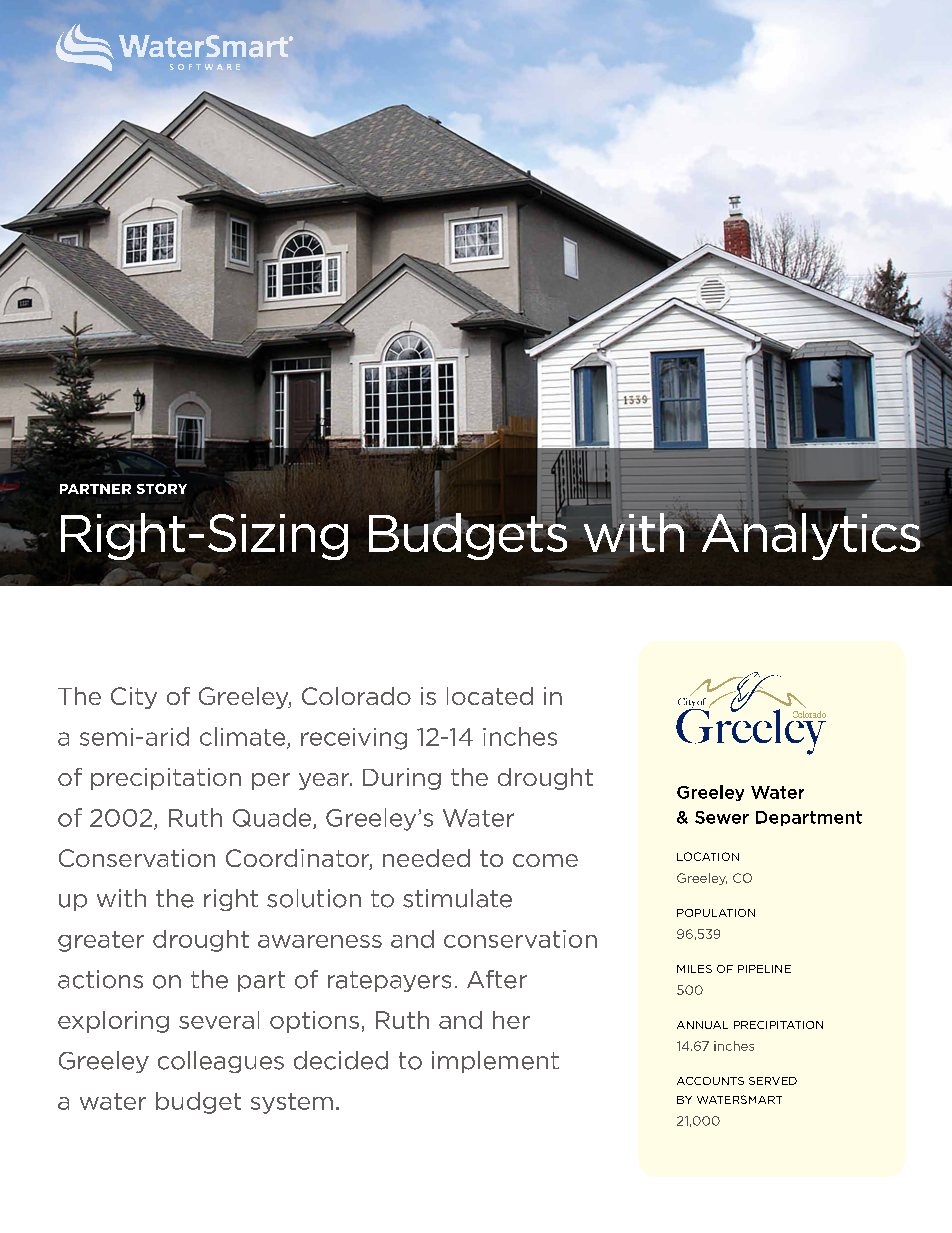  Describe the element at coordinates (221, 1062) in the screenshot. I see `colleagues` at that location.
